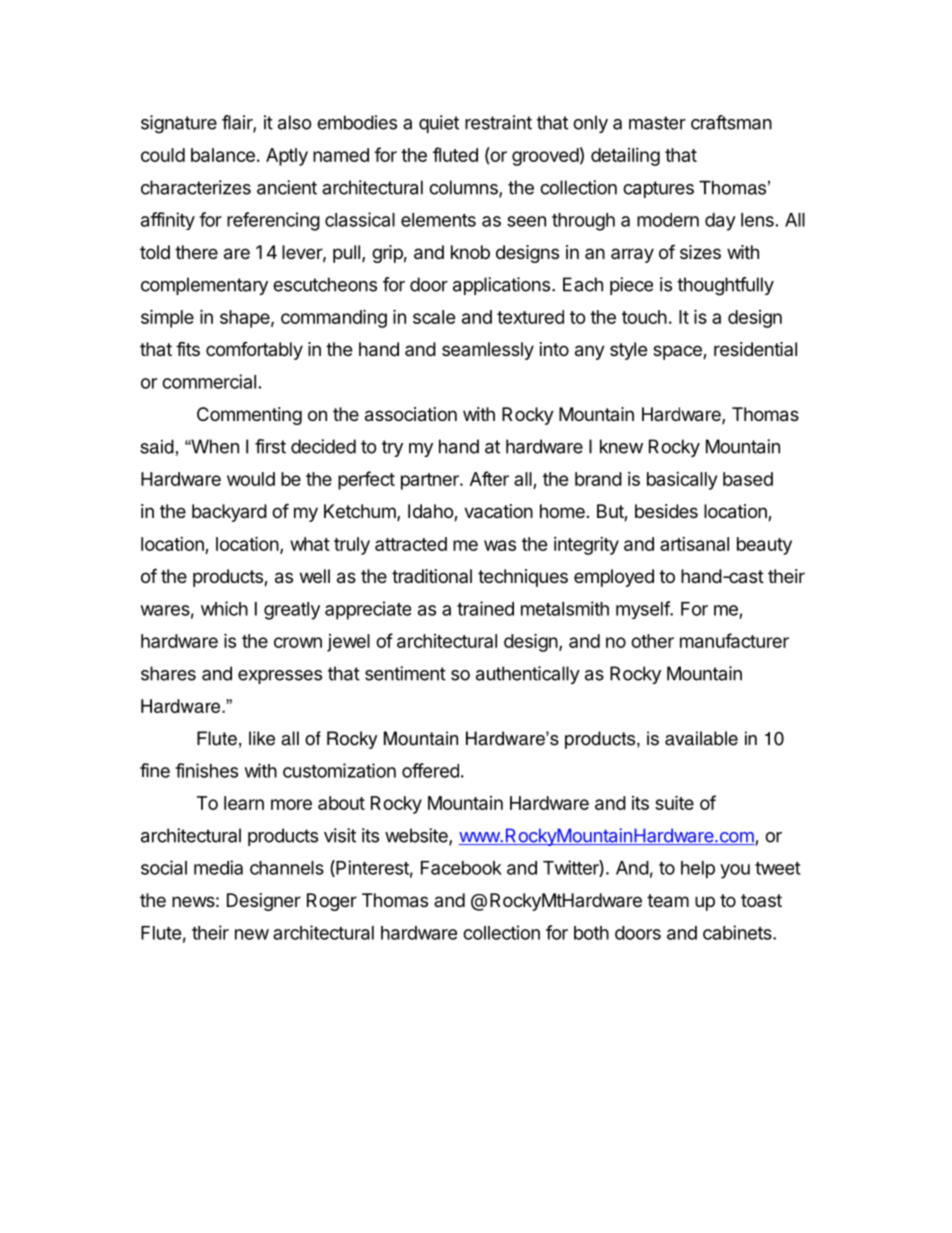 The image size is (952, 1233). What do you see at coordinates (731, 122) in the page?
I see `craftsman` at bounding box center [731, 122].
